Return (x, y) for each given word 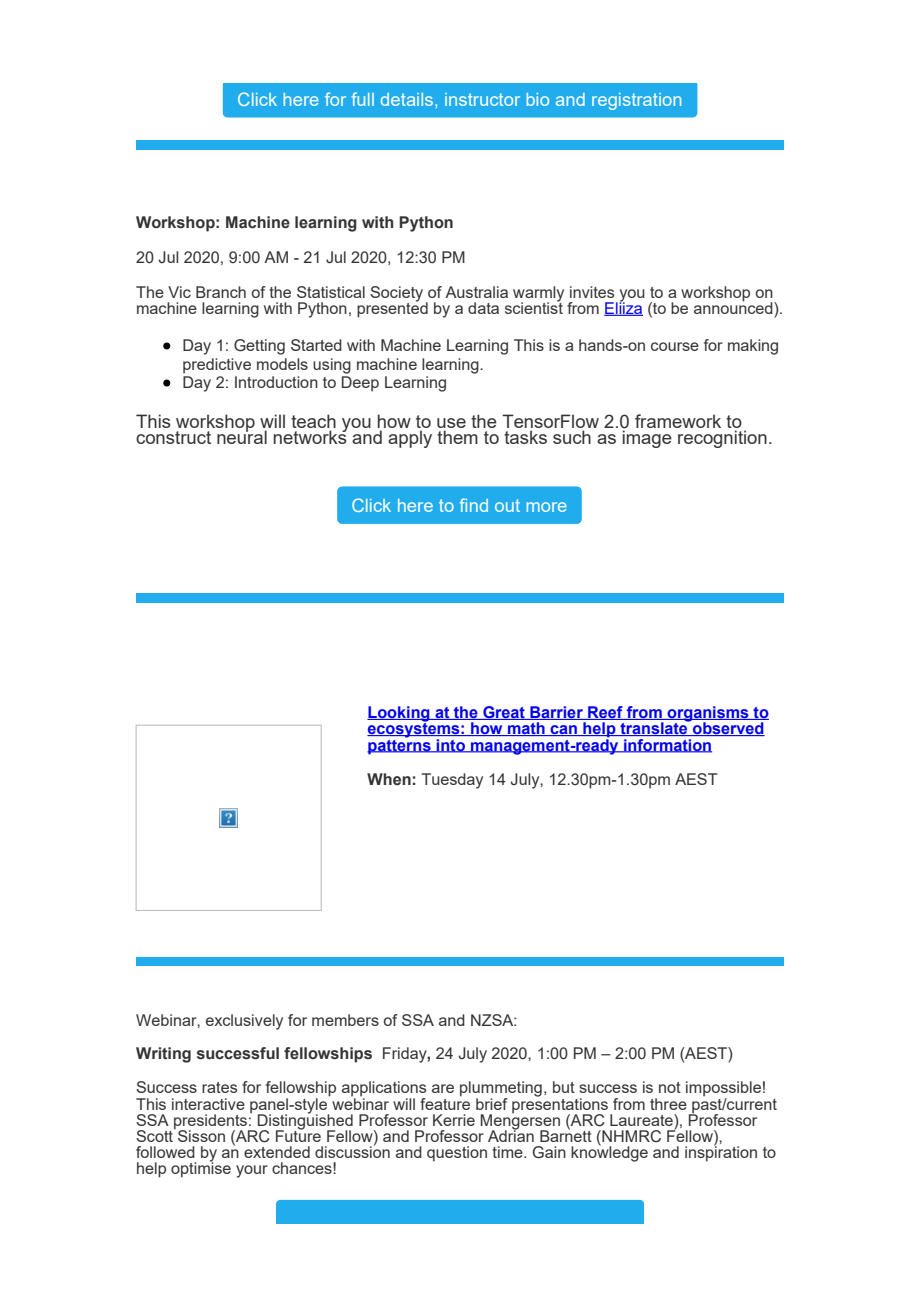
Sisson (201, 1136)
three (668, 1104)
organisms (708, 715)
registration (636, 101)
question (457, 1154)
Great (504, 713)
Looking (399, 715)
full (363, 99)
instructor (482, 99)
